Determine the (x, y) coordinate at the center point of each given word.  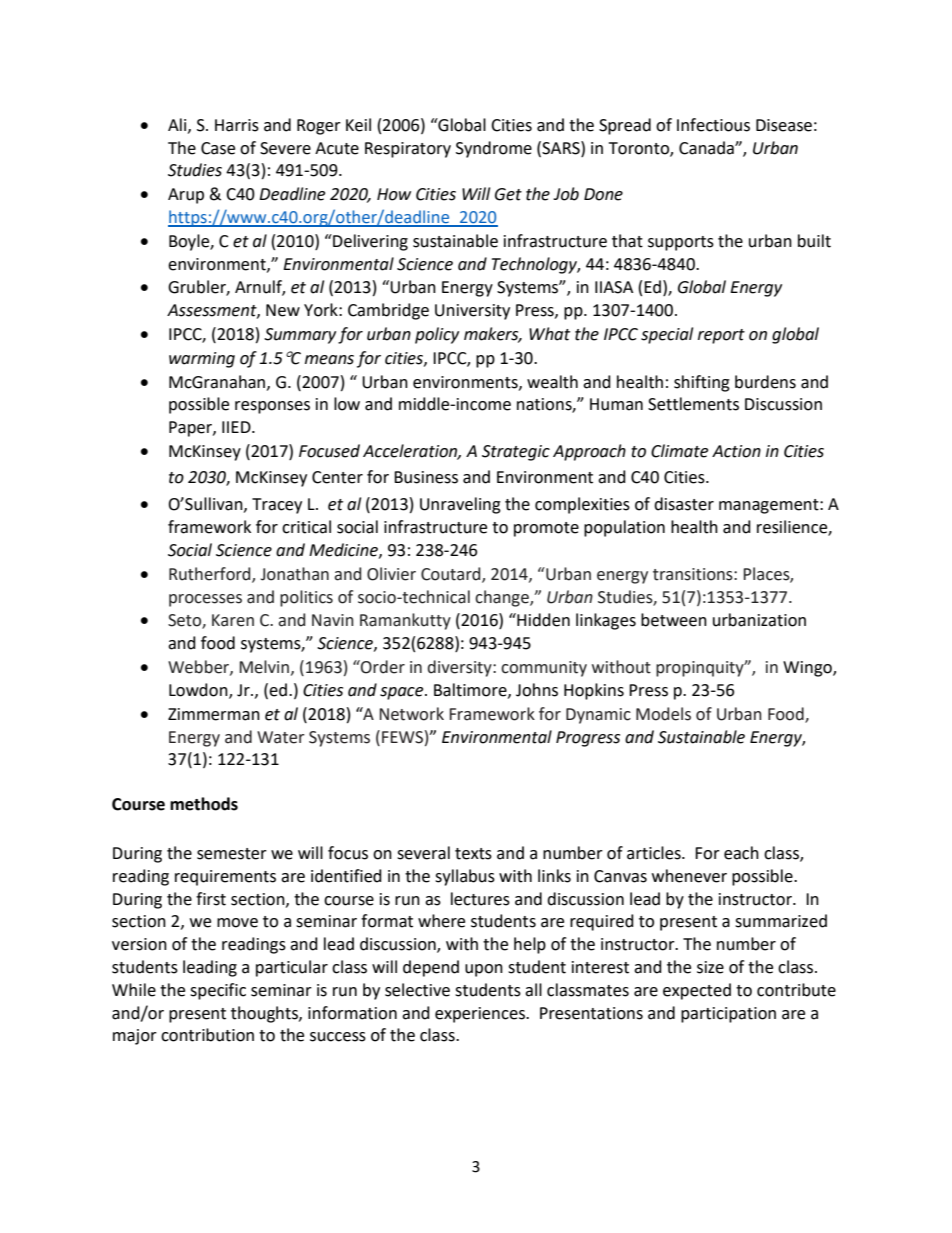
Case (218, 148)
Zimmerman (214, 714)
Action (736, 451)
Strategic (516, 453)
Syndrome (494, 149)
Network (411, 714)
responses (272, 407)
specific (218, 991)
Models (663, 714)
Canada (707, 148)
